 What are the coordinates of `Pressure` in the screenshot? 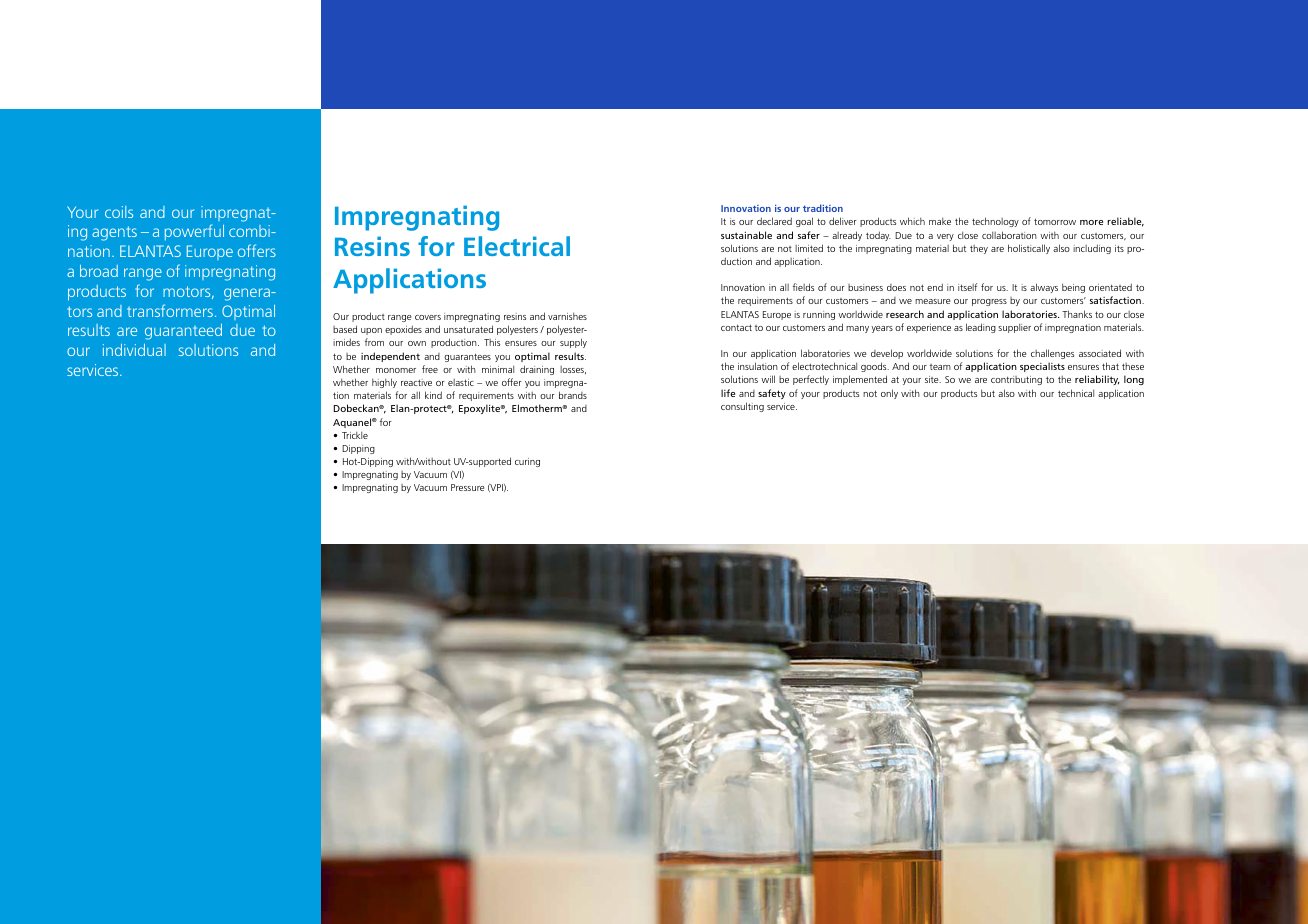 It's located at (467, 487).
